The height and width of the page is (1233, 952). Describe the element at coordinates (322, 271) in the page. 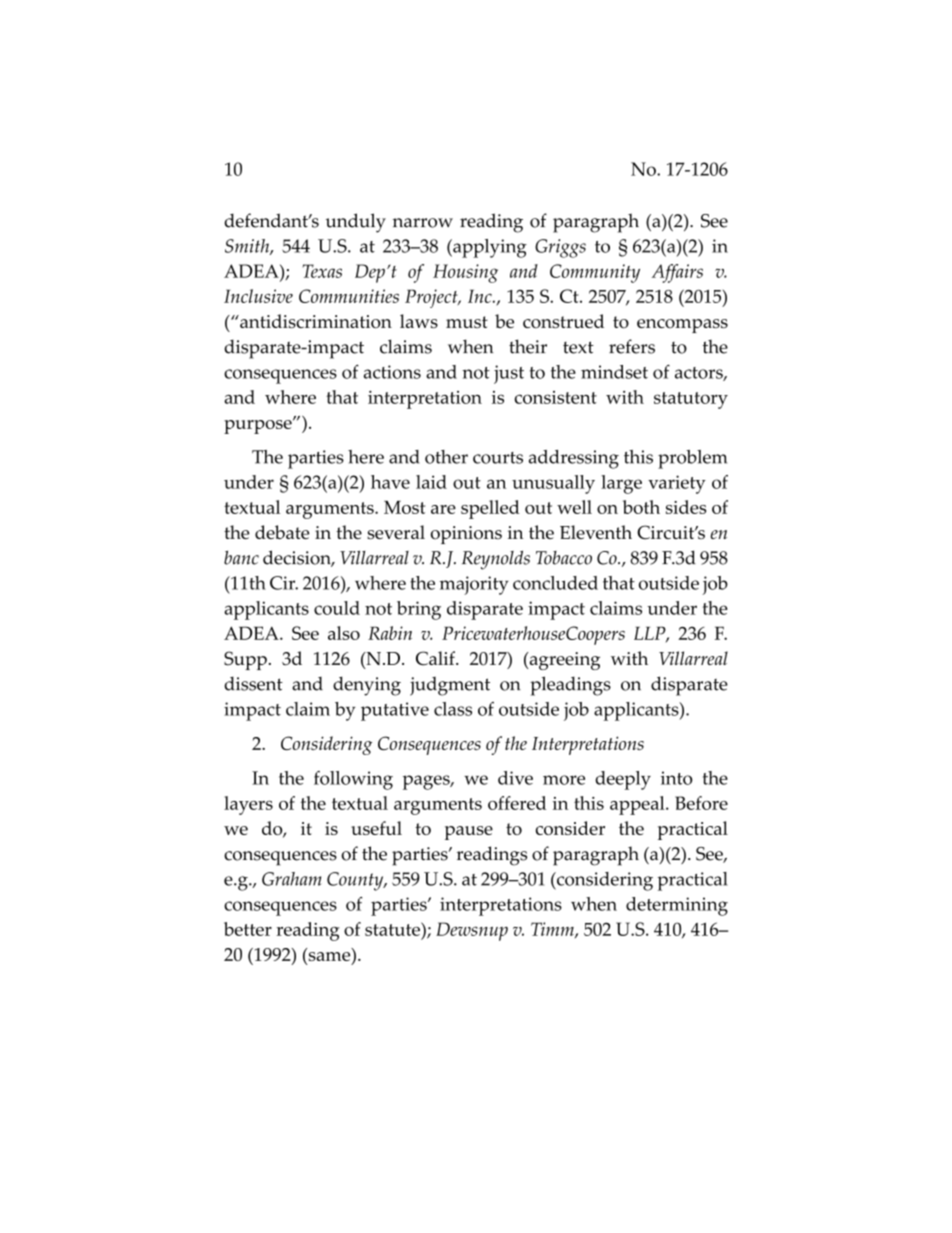

I see `Texas` at that location.
